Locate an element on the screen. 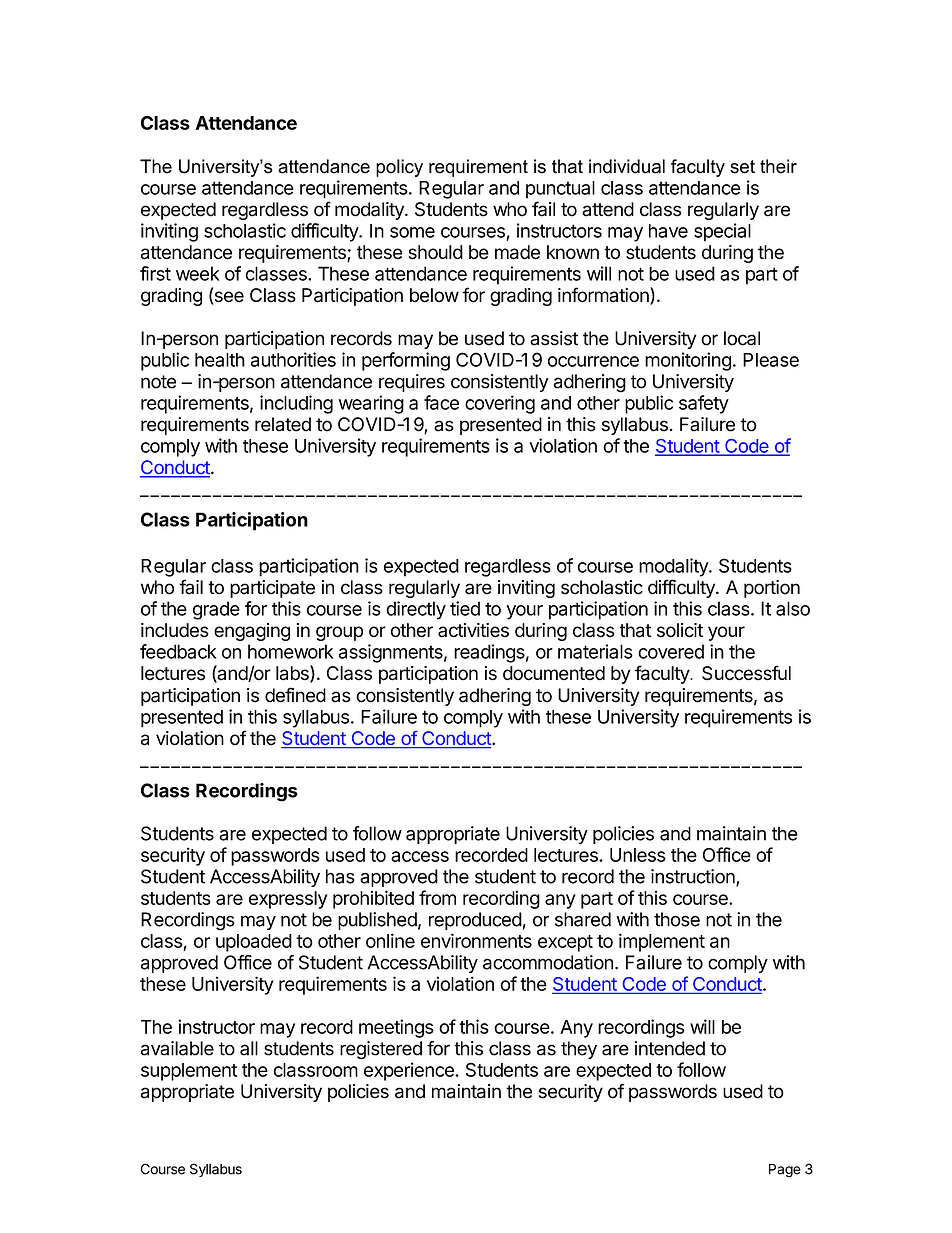 Image resolution: width=952 pixels, height=1233 pixels. some is located at coordinates (412, 232).
